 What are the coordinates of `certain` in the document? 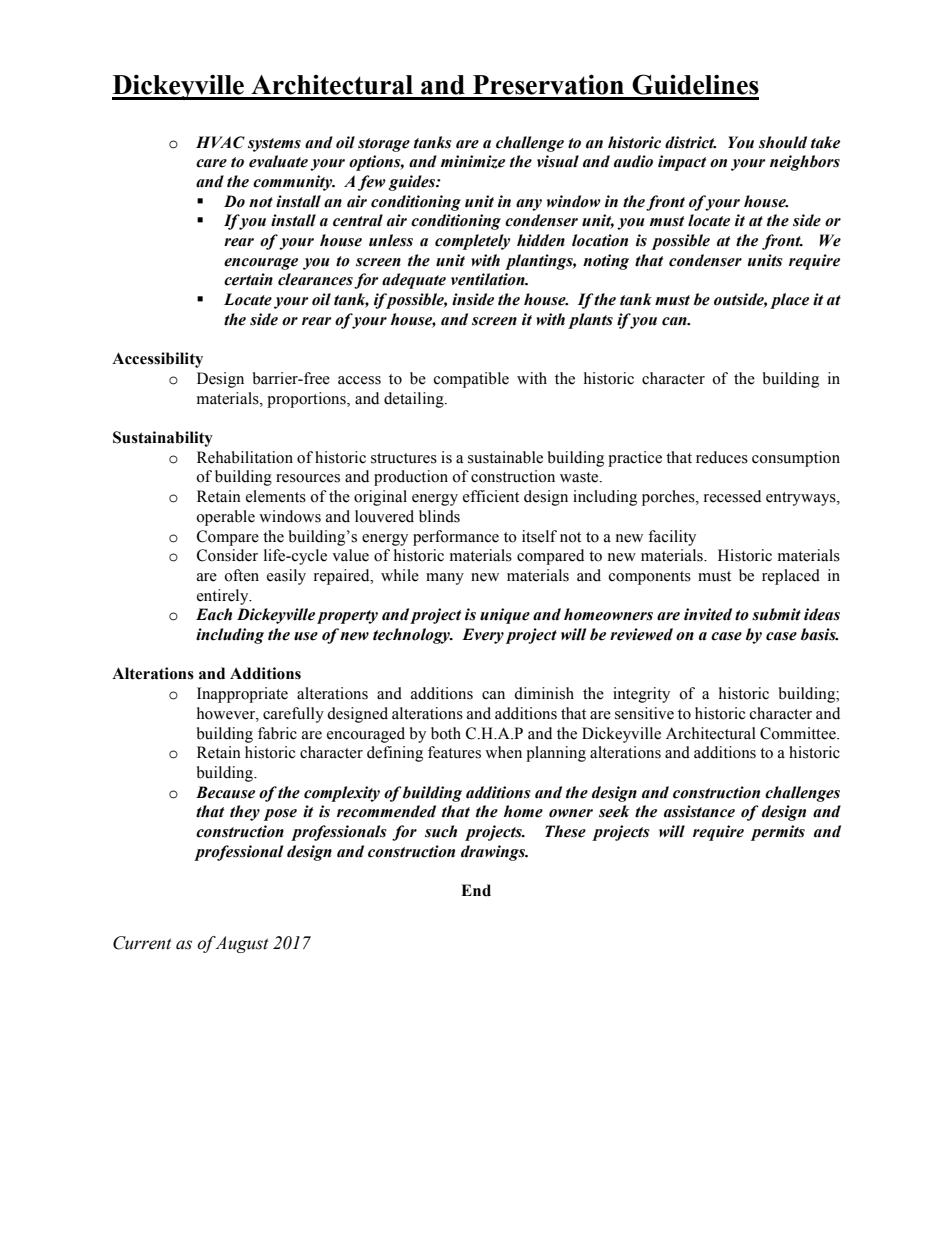 It's located at (248, 279).
